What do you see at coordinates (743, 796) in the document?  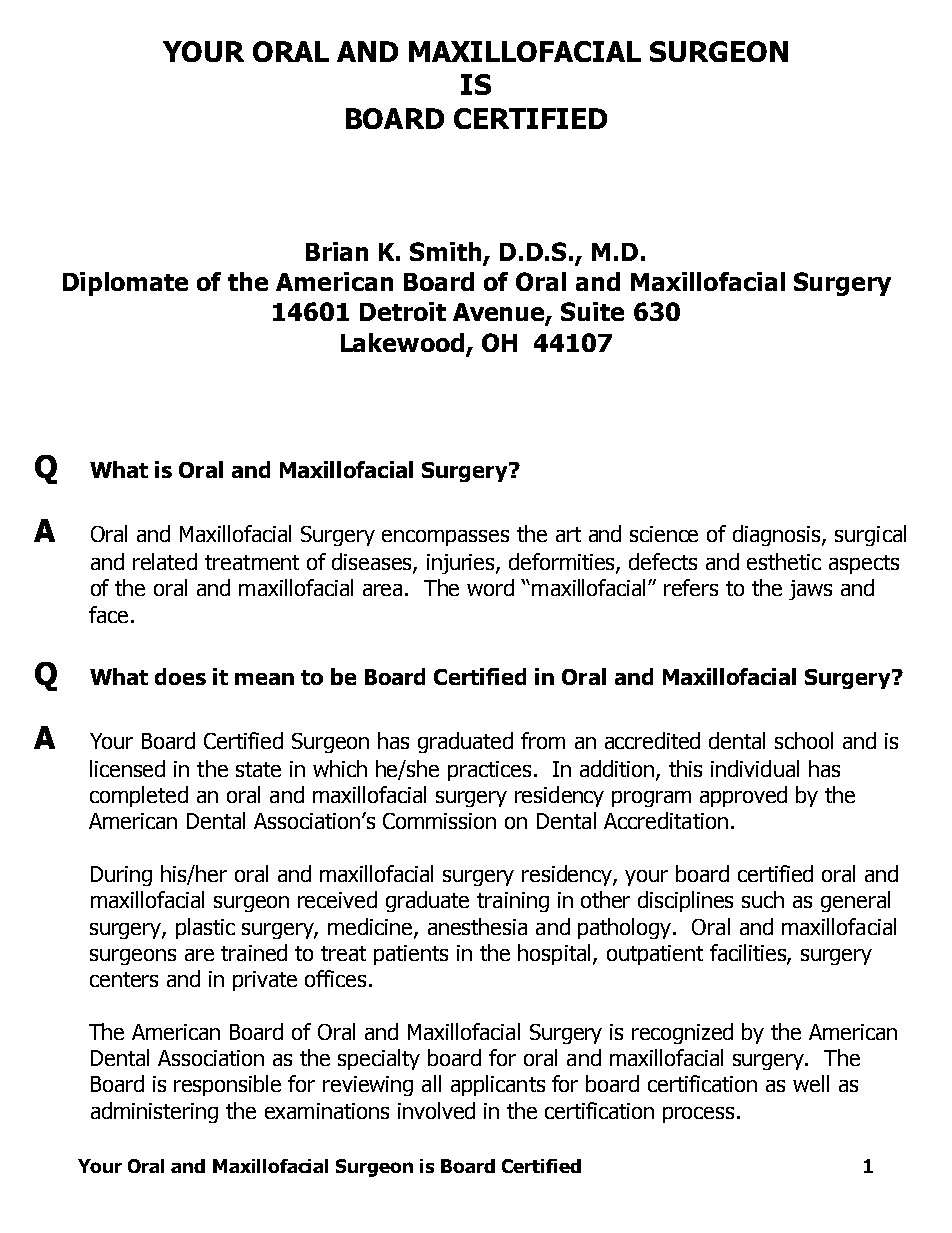 I see `approved` at bounding box center [743, 796].
